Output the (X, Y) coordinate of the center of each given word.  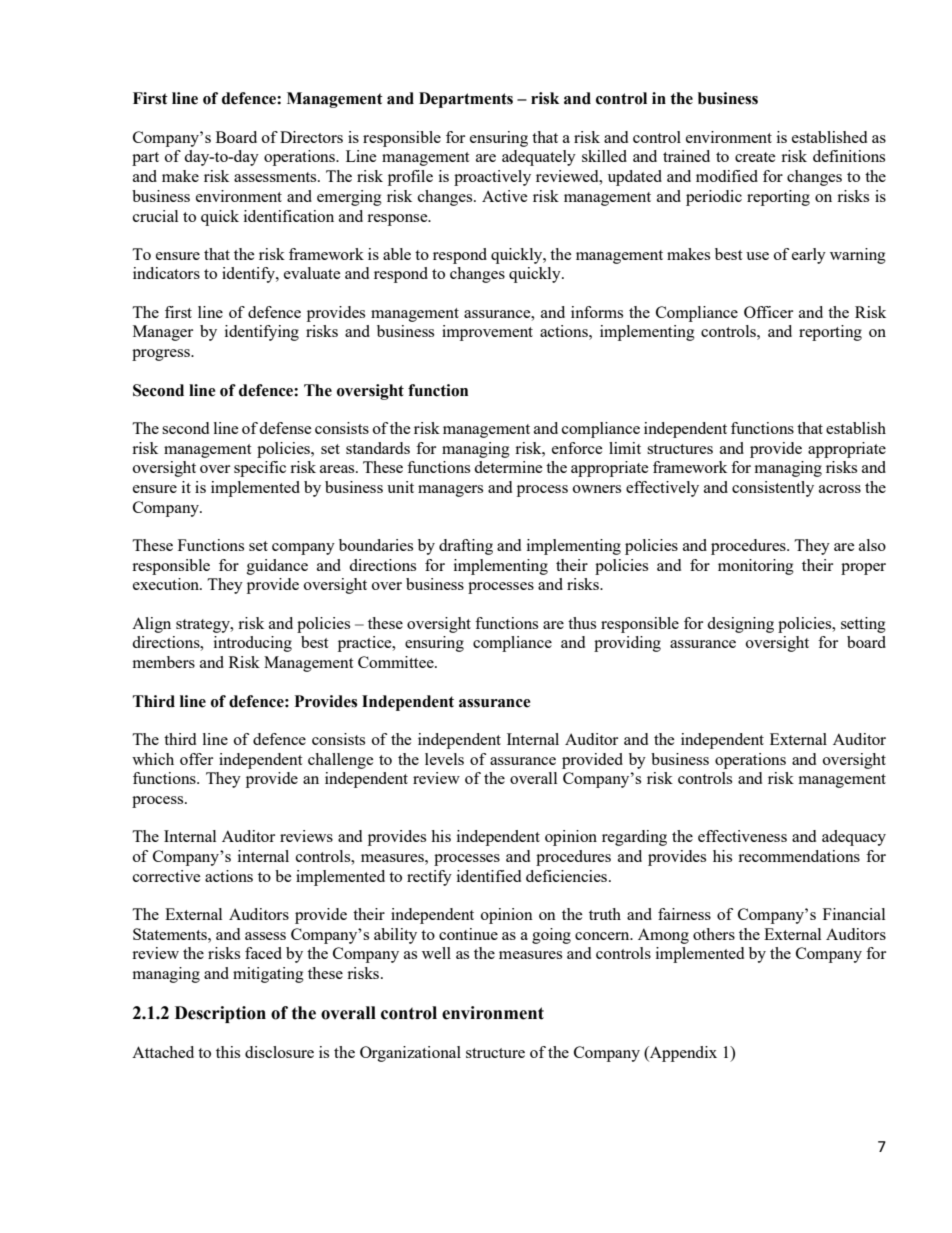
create (755, 157)
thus (582, 623)
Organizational (410, 1054)
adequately (539, 158)
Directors (311, 137)
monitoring (756, 567)
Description (220, 1014)
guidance (277, 567)
